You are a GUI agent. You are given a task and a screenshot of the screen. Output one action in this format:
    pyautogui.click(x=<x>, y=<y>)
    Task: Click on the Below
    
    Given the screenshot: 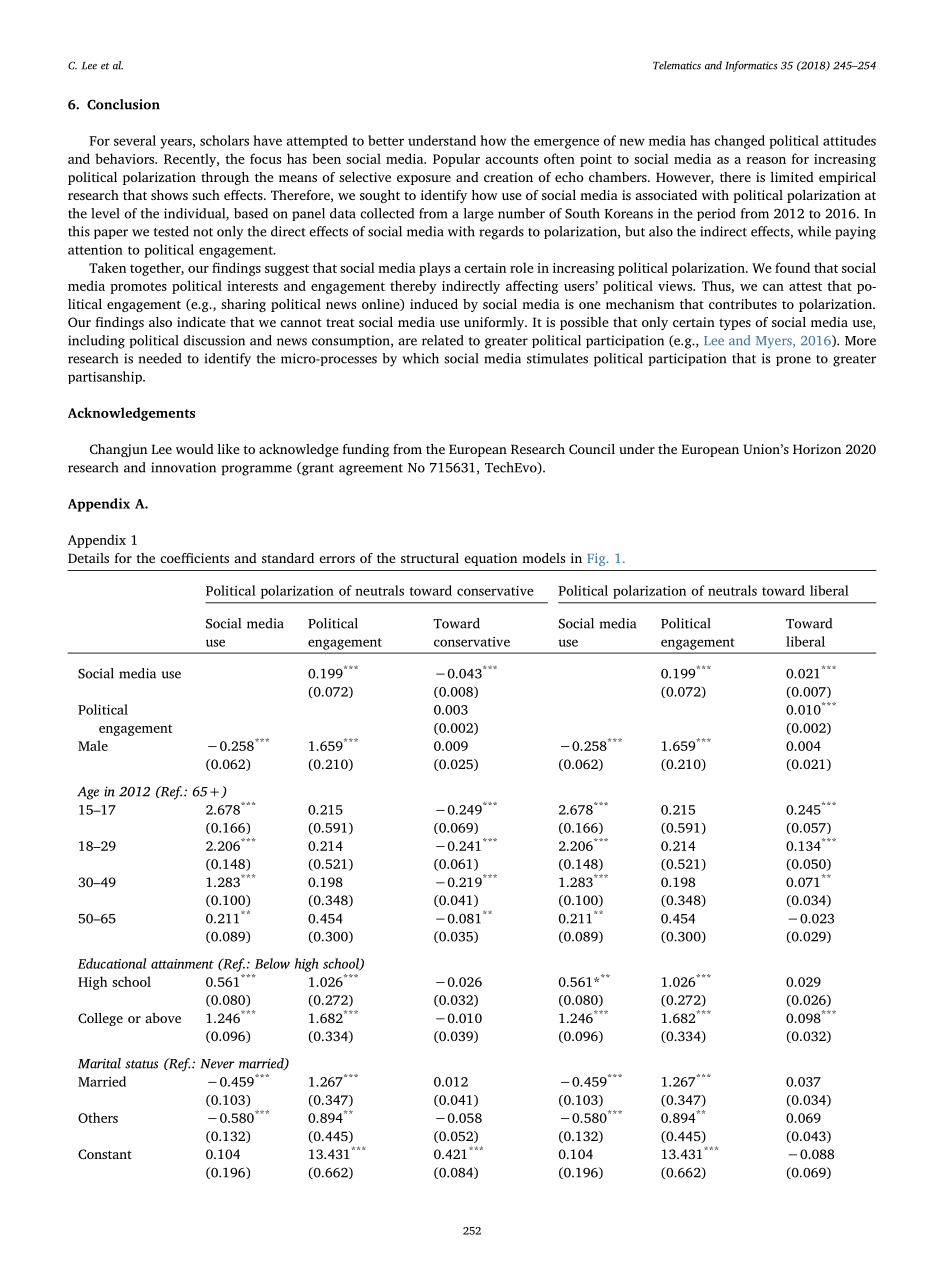 What is the action you would take?
    pyautogui.click(x=272, y=963)
